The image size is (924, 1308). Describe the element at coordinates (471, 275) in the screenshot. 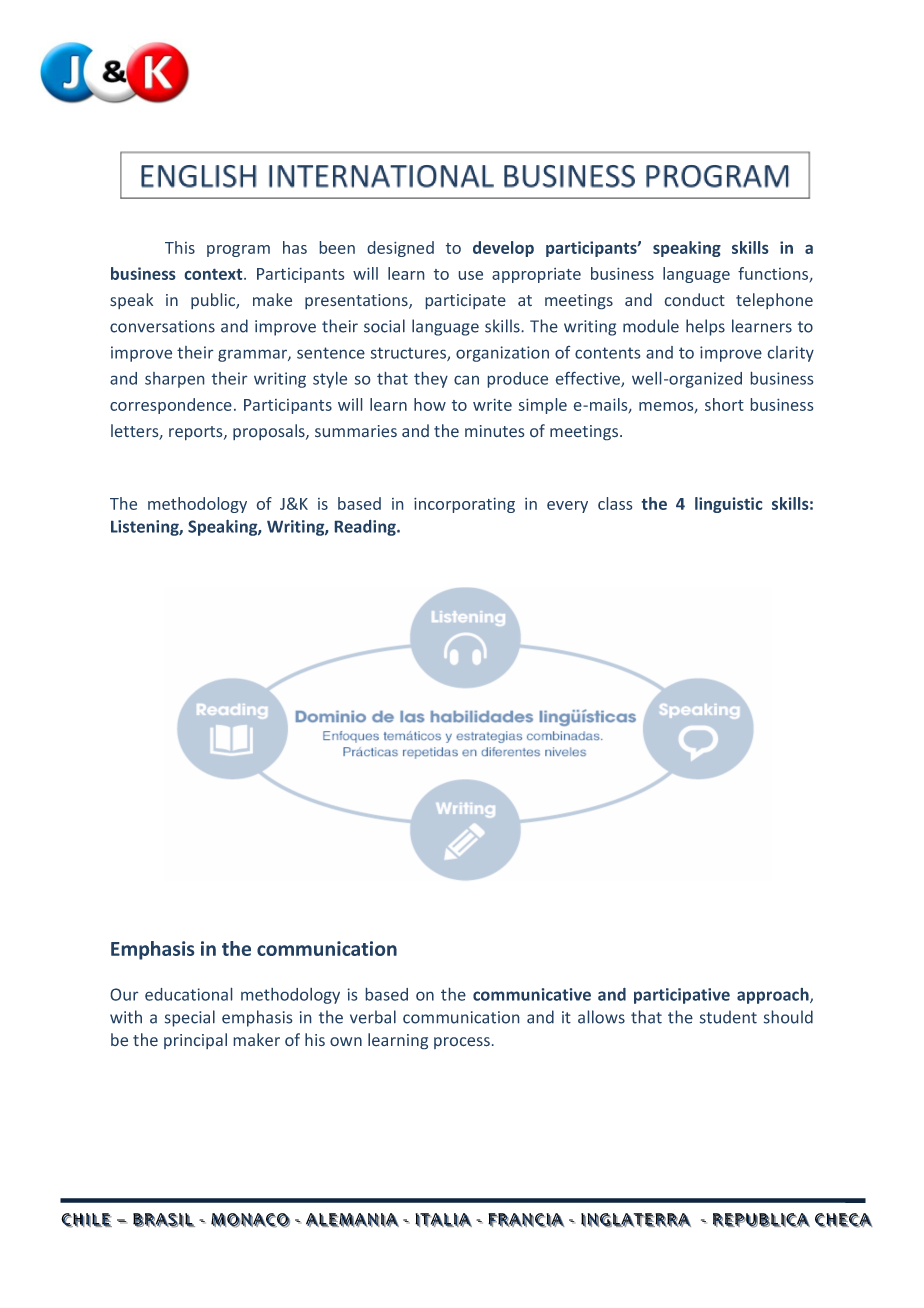

I see `use` at that location.
